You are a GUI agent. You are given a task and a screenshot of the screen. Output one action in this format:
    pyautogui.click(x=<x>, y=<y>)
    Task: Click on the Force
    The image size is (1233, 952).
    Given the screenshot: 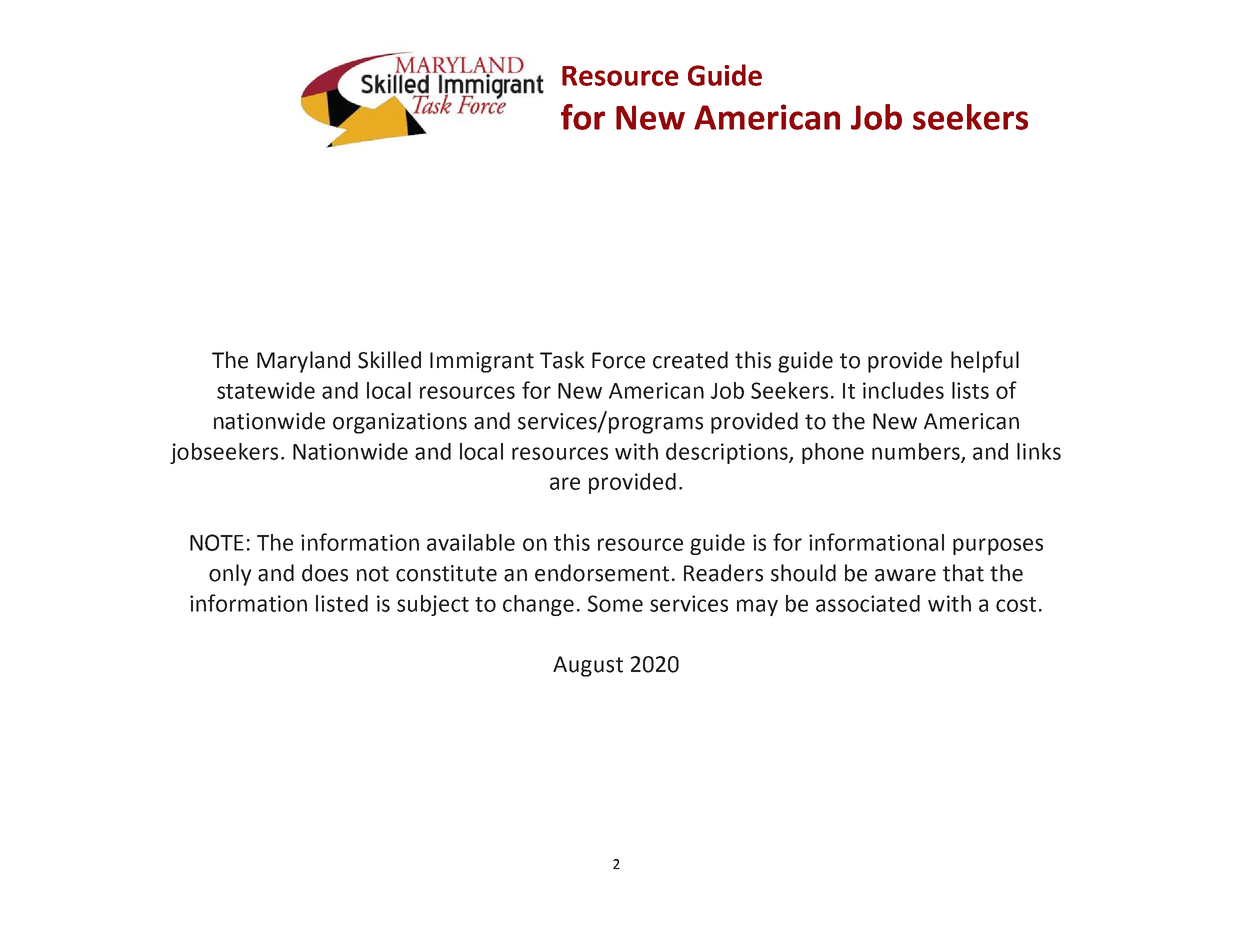 What is the action you would take?
    pyautogui.click(x=618, y=360)
